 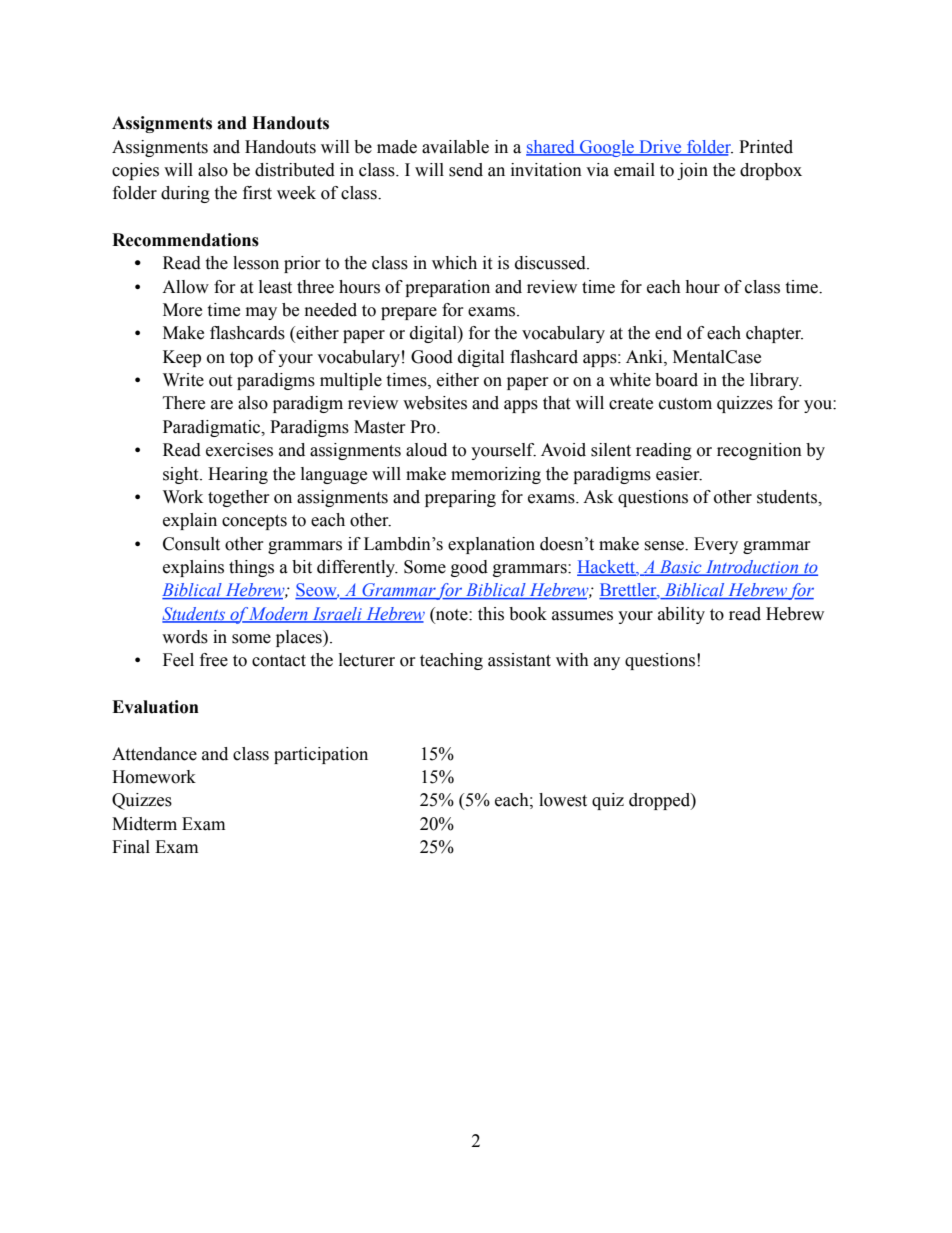 I want to click on prepare, so click(x=409, y=313).
